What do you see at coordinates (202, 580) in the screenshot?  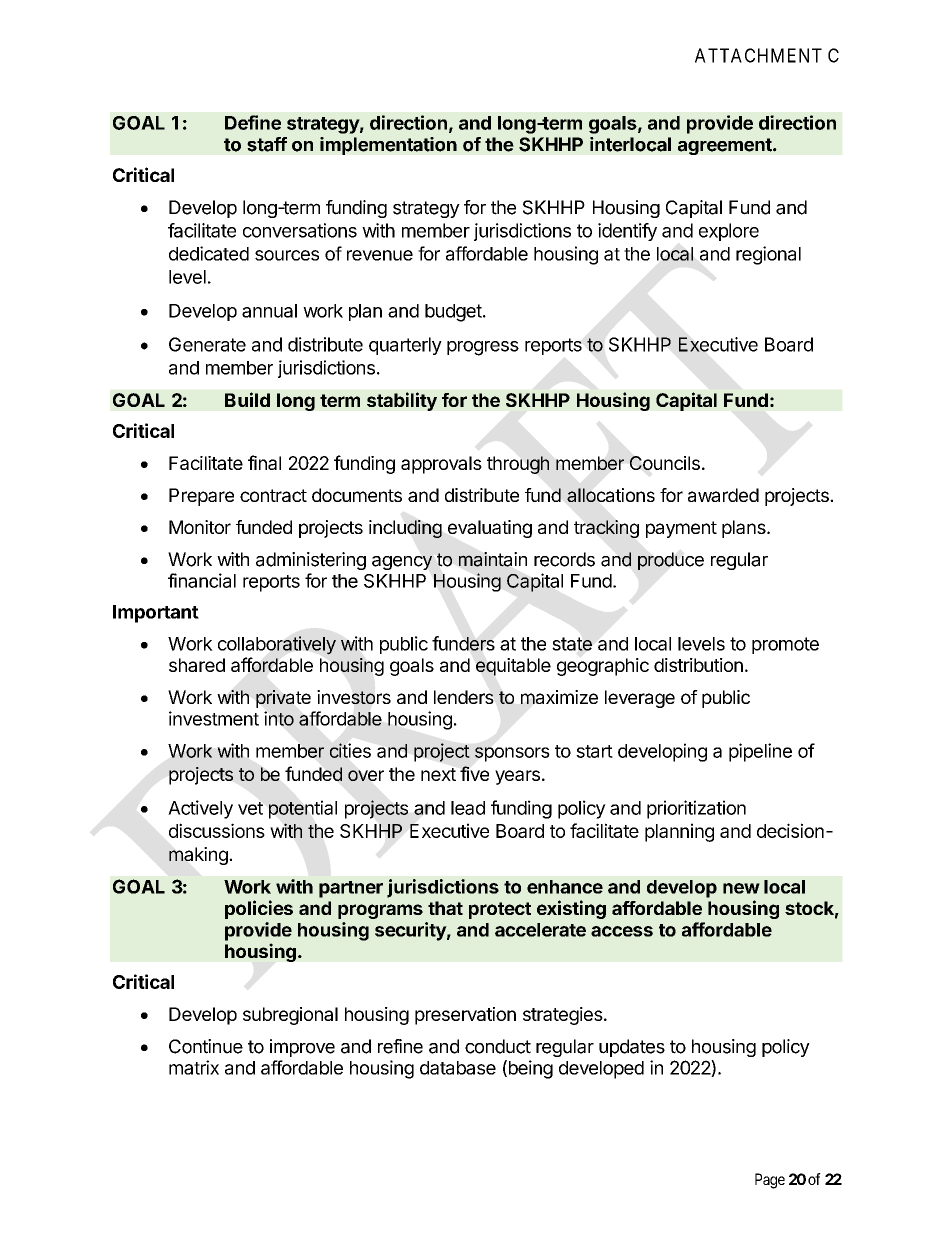 I see `financial` at bounding box center [202, 580].
